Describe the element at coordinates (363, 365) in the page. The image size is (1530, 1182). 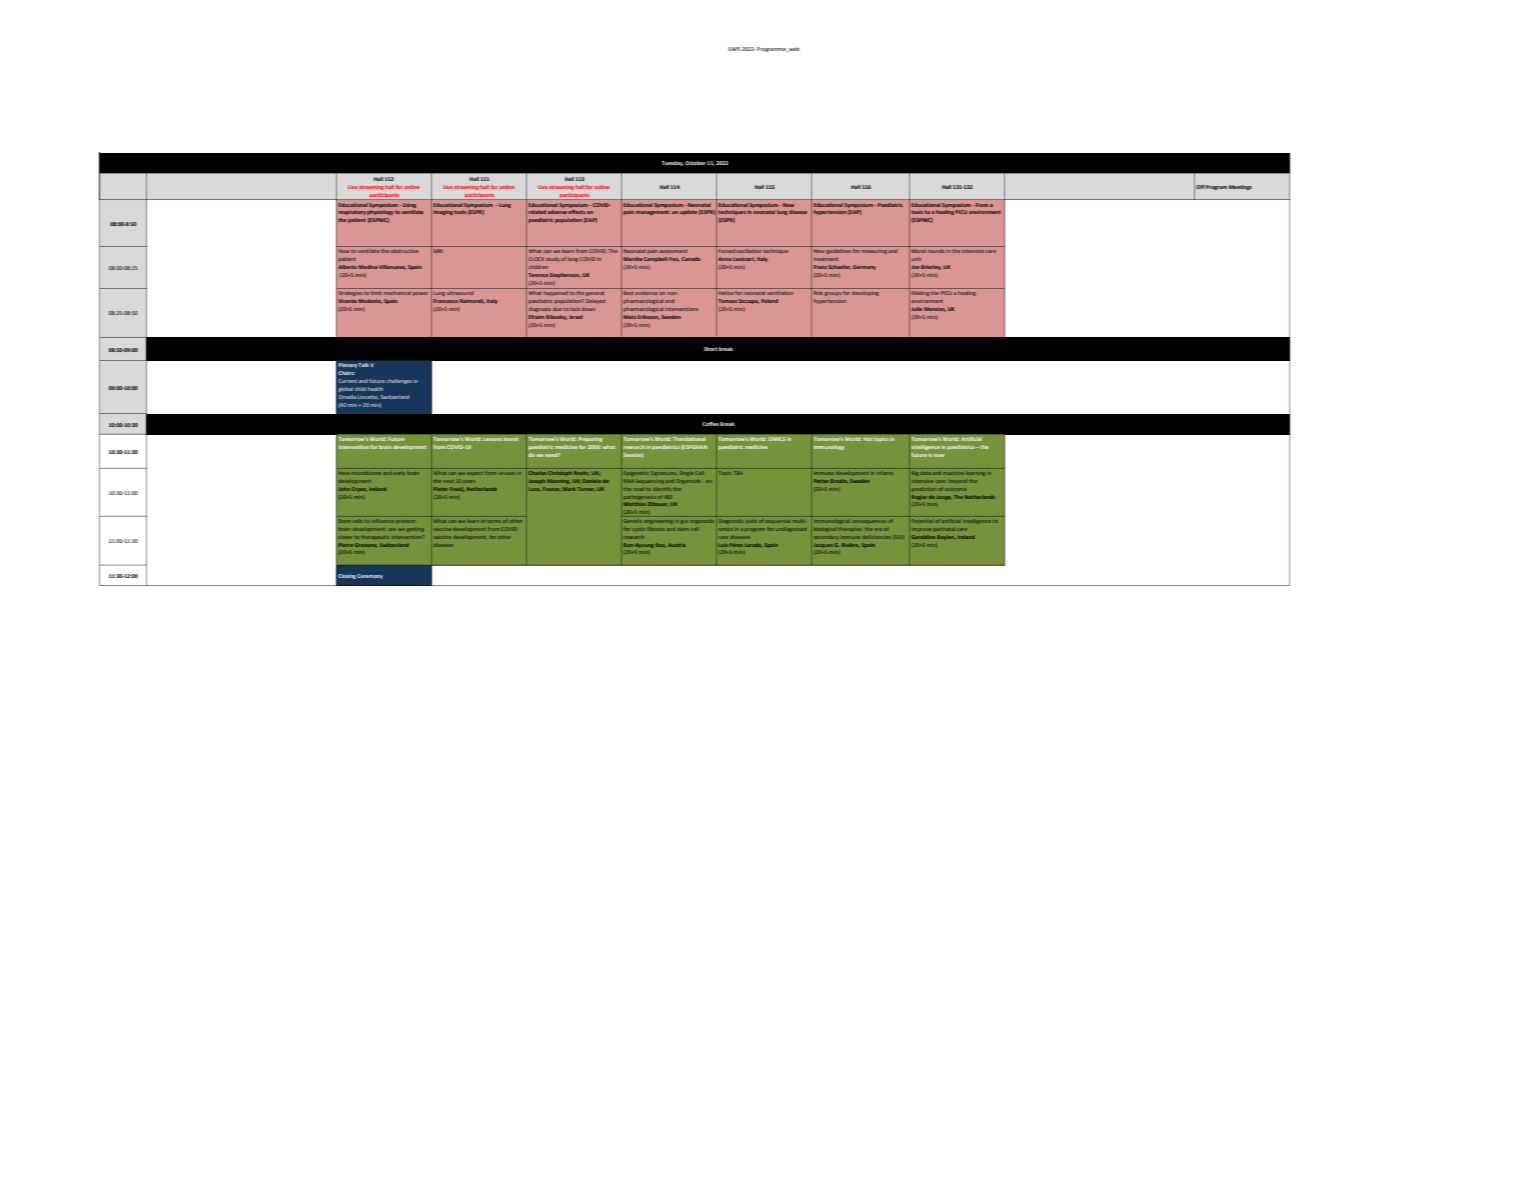
I see `Talk` at that location.
